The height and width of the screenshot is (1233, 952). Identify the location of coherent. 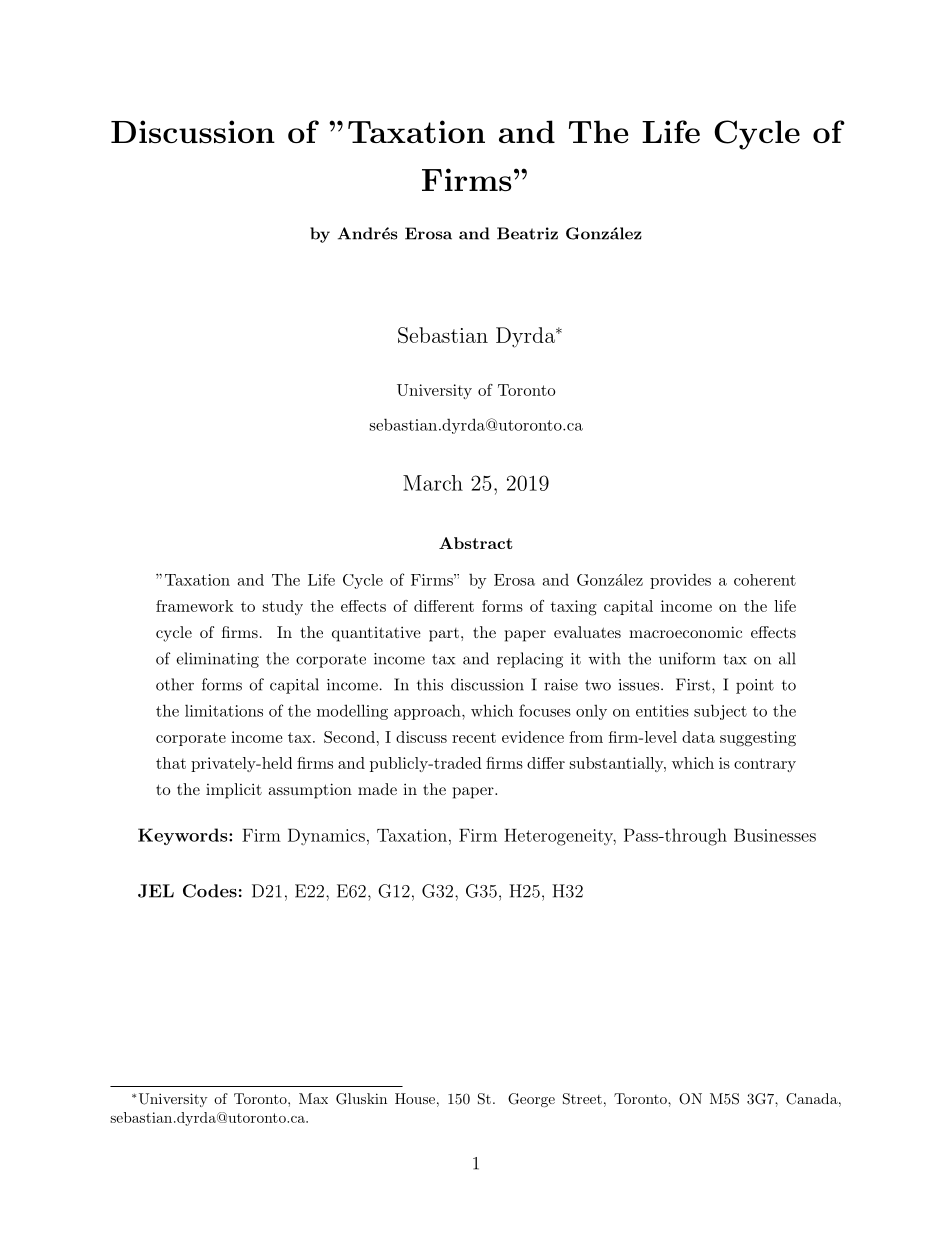
(765, 580).
